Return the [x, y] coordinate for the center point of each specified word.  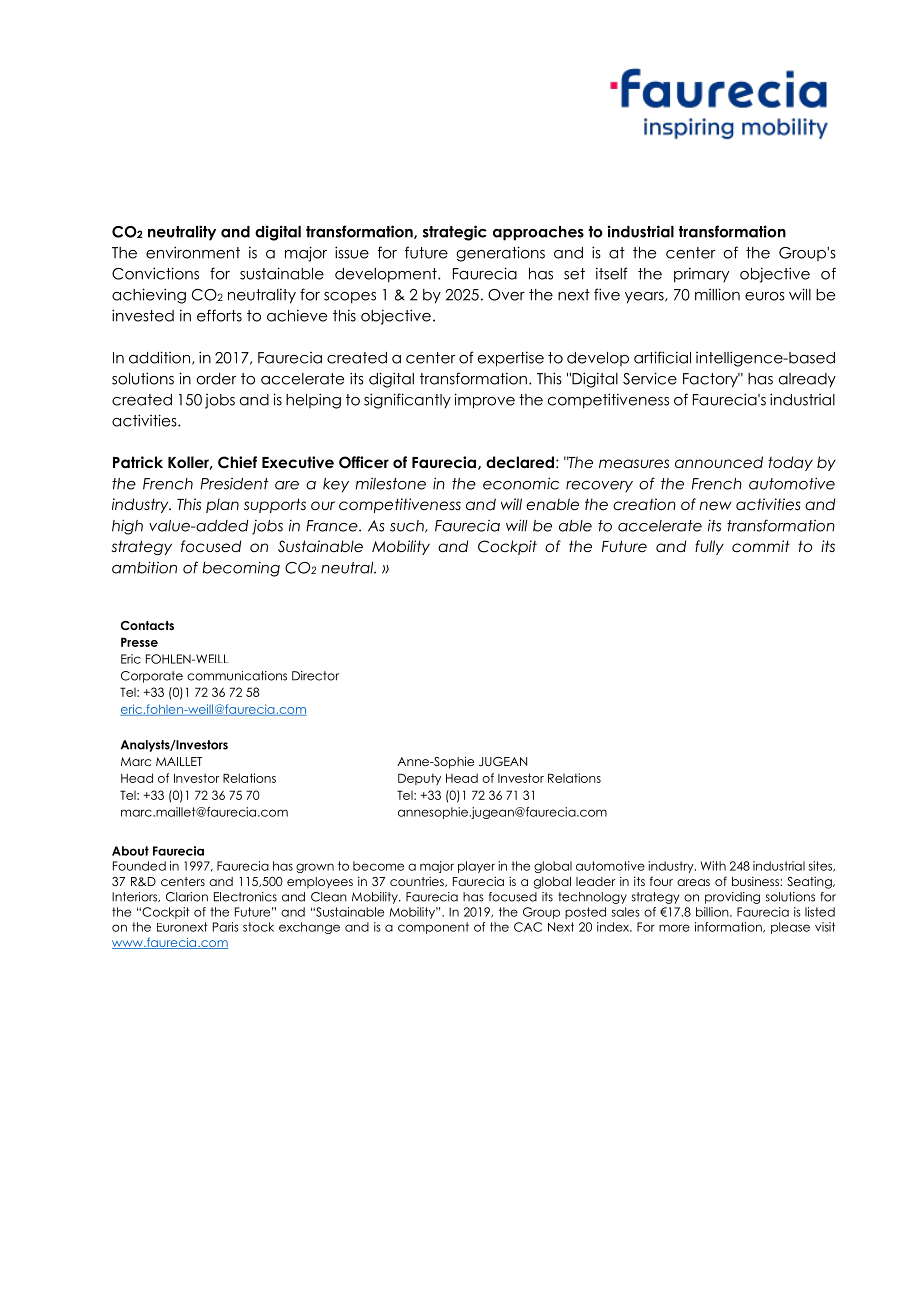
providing [732, 898]
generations [500, 254]
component [433, 928]
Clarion [187, 897]
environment [193, 252]
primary [701, 275]
